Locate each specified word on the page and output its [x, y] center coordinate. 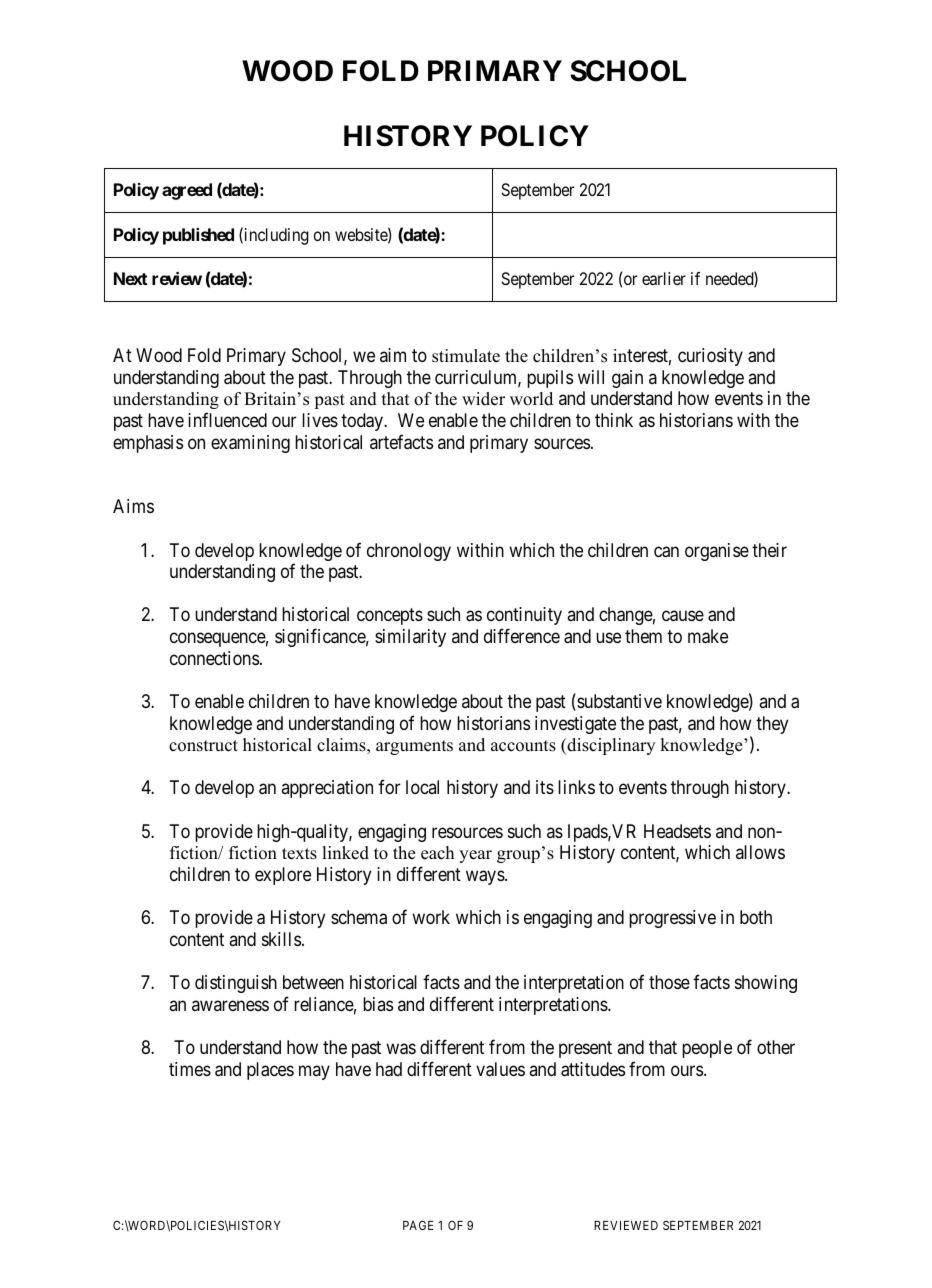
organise [717, 552]
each [437, 853]
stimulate [466, 356]
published [198, 236]
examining [250, 444]
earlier [664, 278]
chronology [409, 552]
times [190, 1069]
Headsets [677, 831]
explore [283, 876]
